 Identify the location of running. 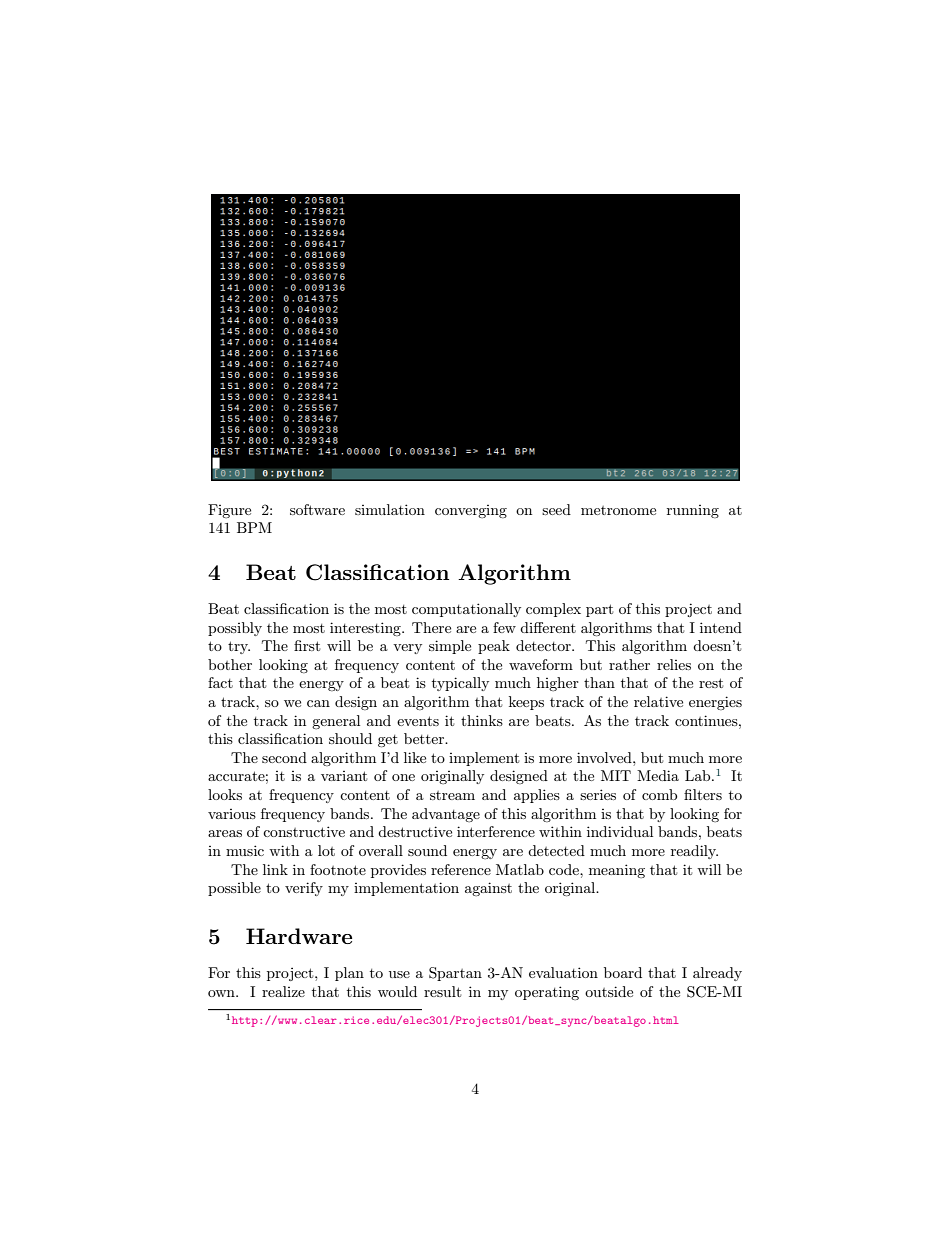
(693, 511).
